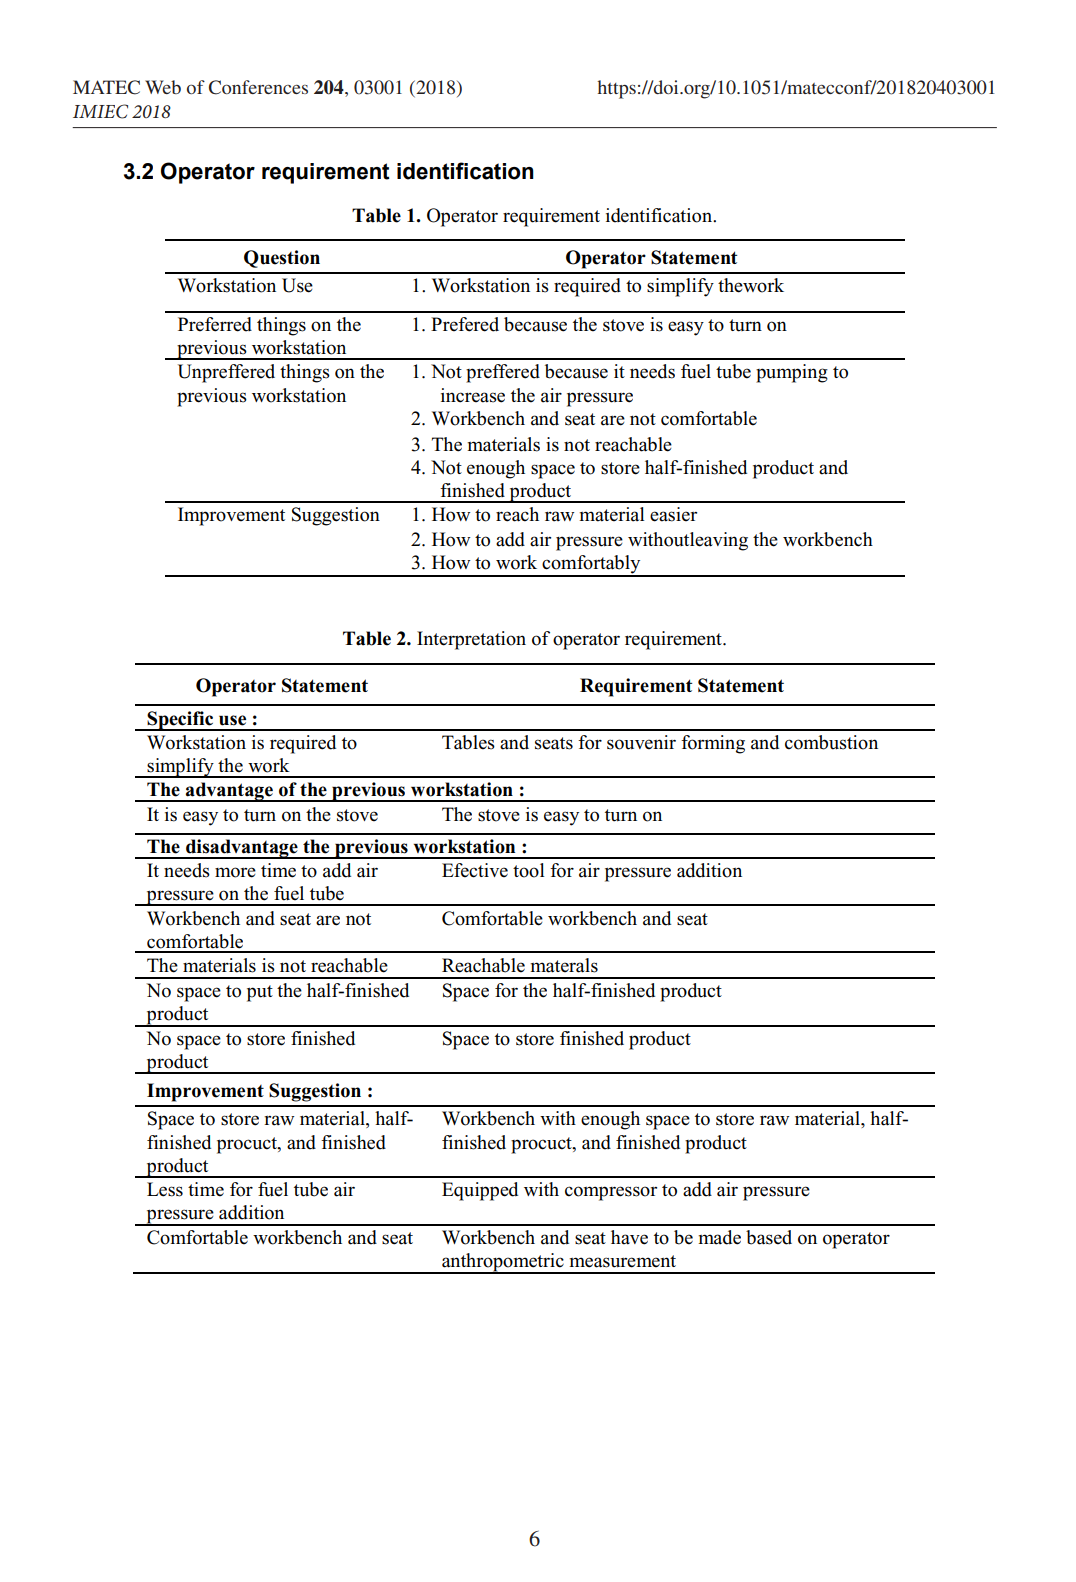 The width and height of the screenshot is (1076, 1582). What do you see at coordinates (528, 870) in the screenshot?
I see `tool` at bounding box center [528, 870].
